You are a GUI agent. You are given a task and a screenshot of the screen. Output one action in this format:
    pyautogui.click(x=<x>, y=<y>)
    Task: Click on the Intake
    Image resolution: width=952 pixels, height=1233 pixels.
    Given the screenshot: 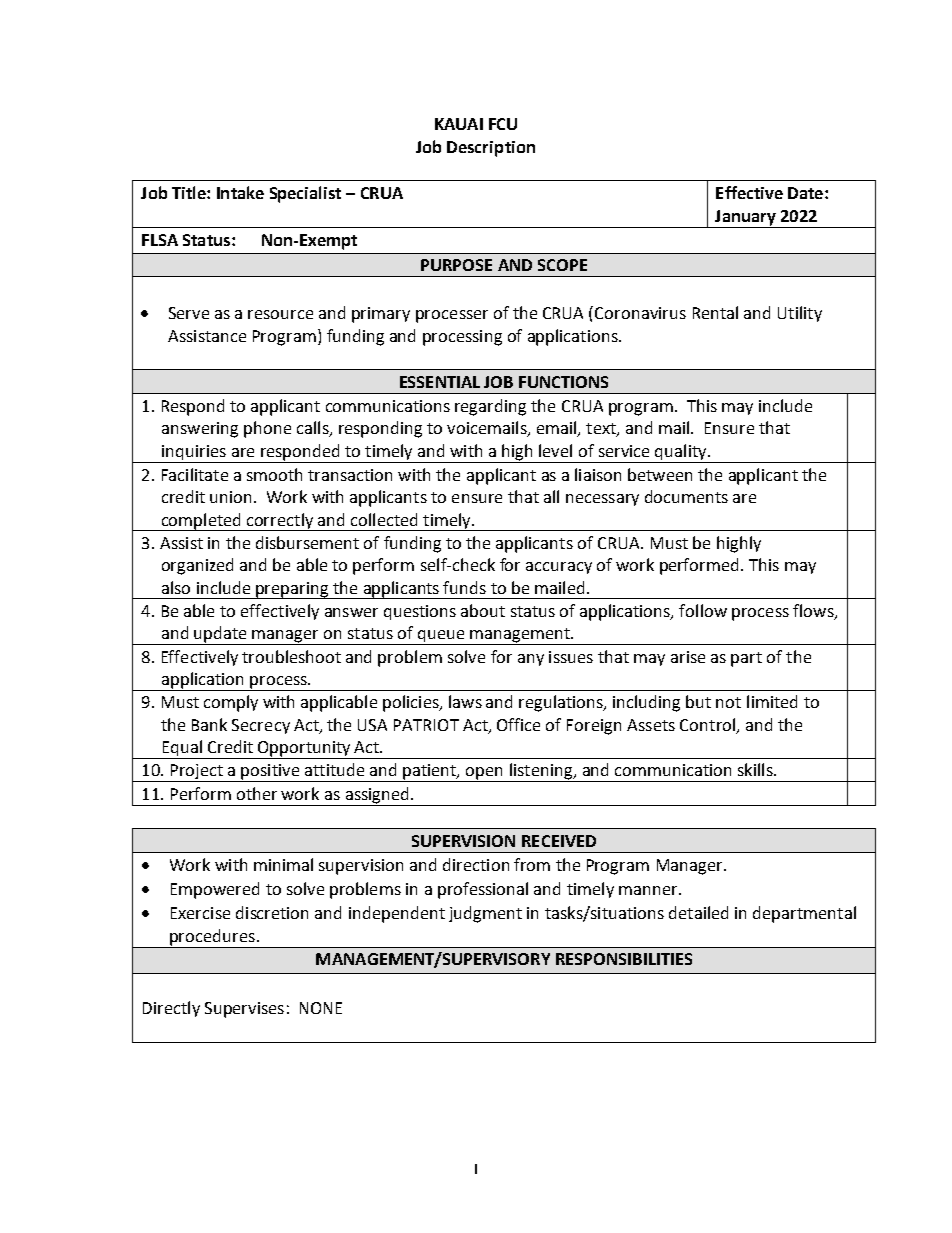 What is the action you would take?
    pyautogui.click(x=240, y=192)
